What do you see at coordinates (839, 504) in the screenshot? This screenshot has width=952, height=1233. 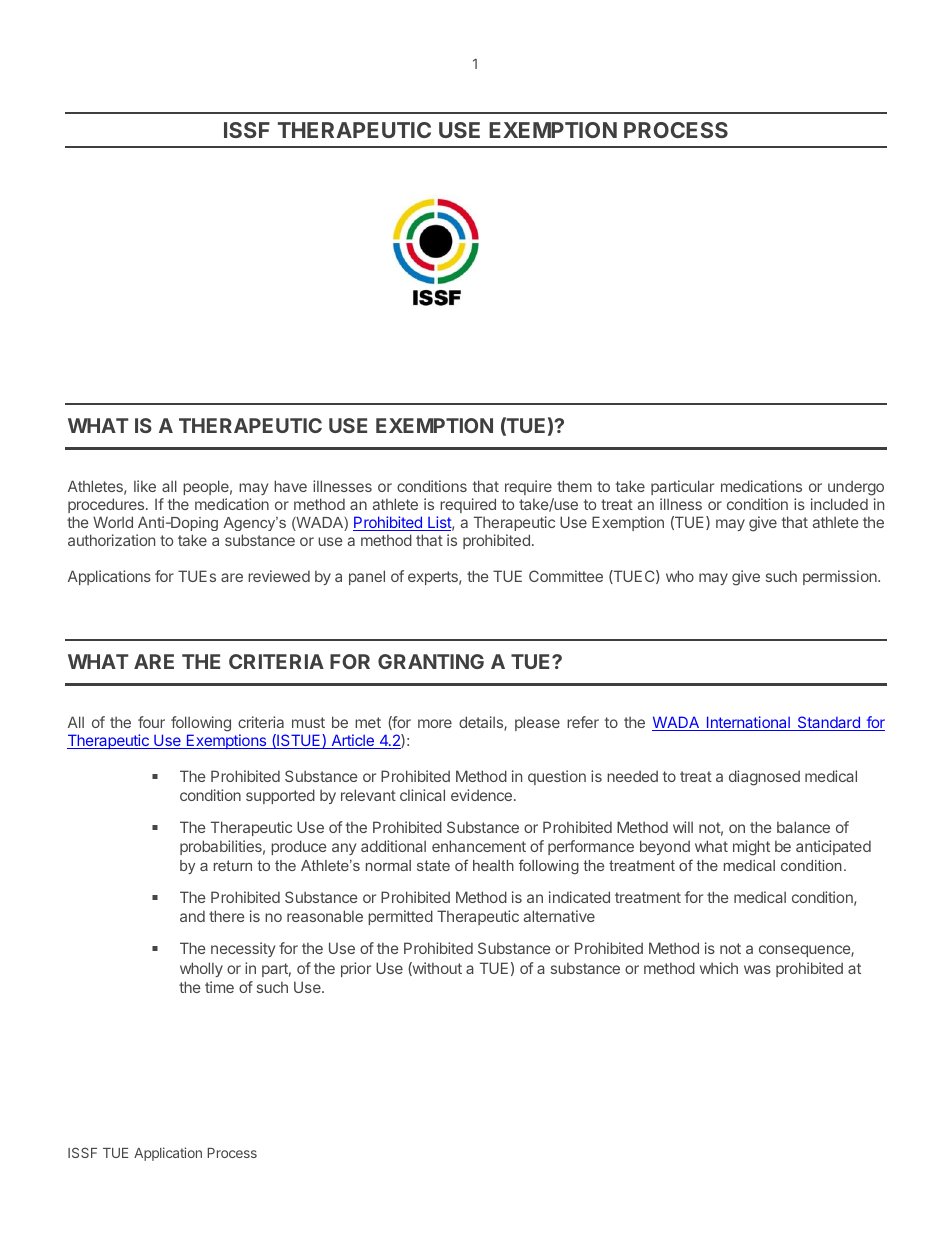 I see `included` at bounding box center [839, 504].
